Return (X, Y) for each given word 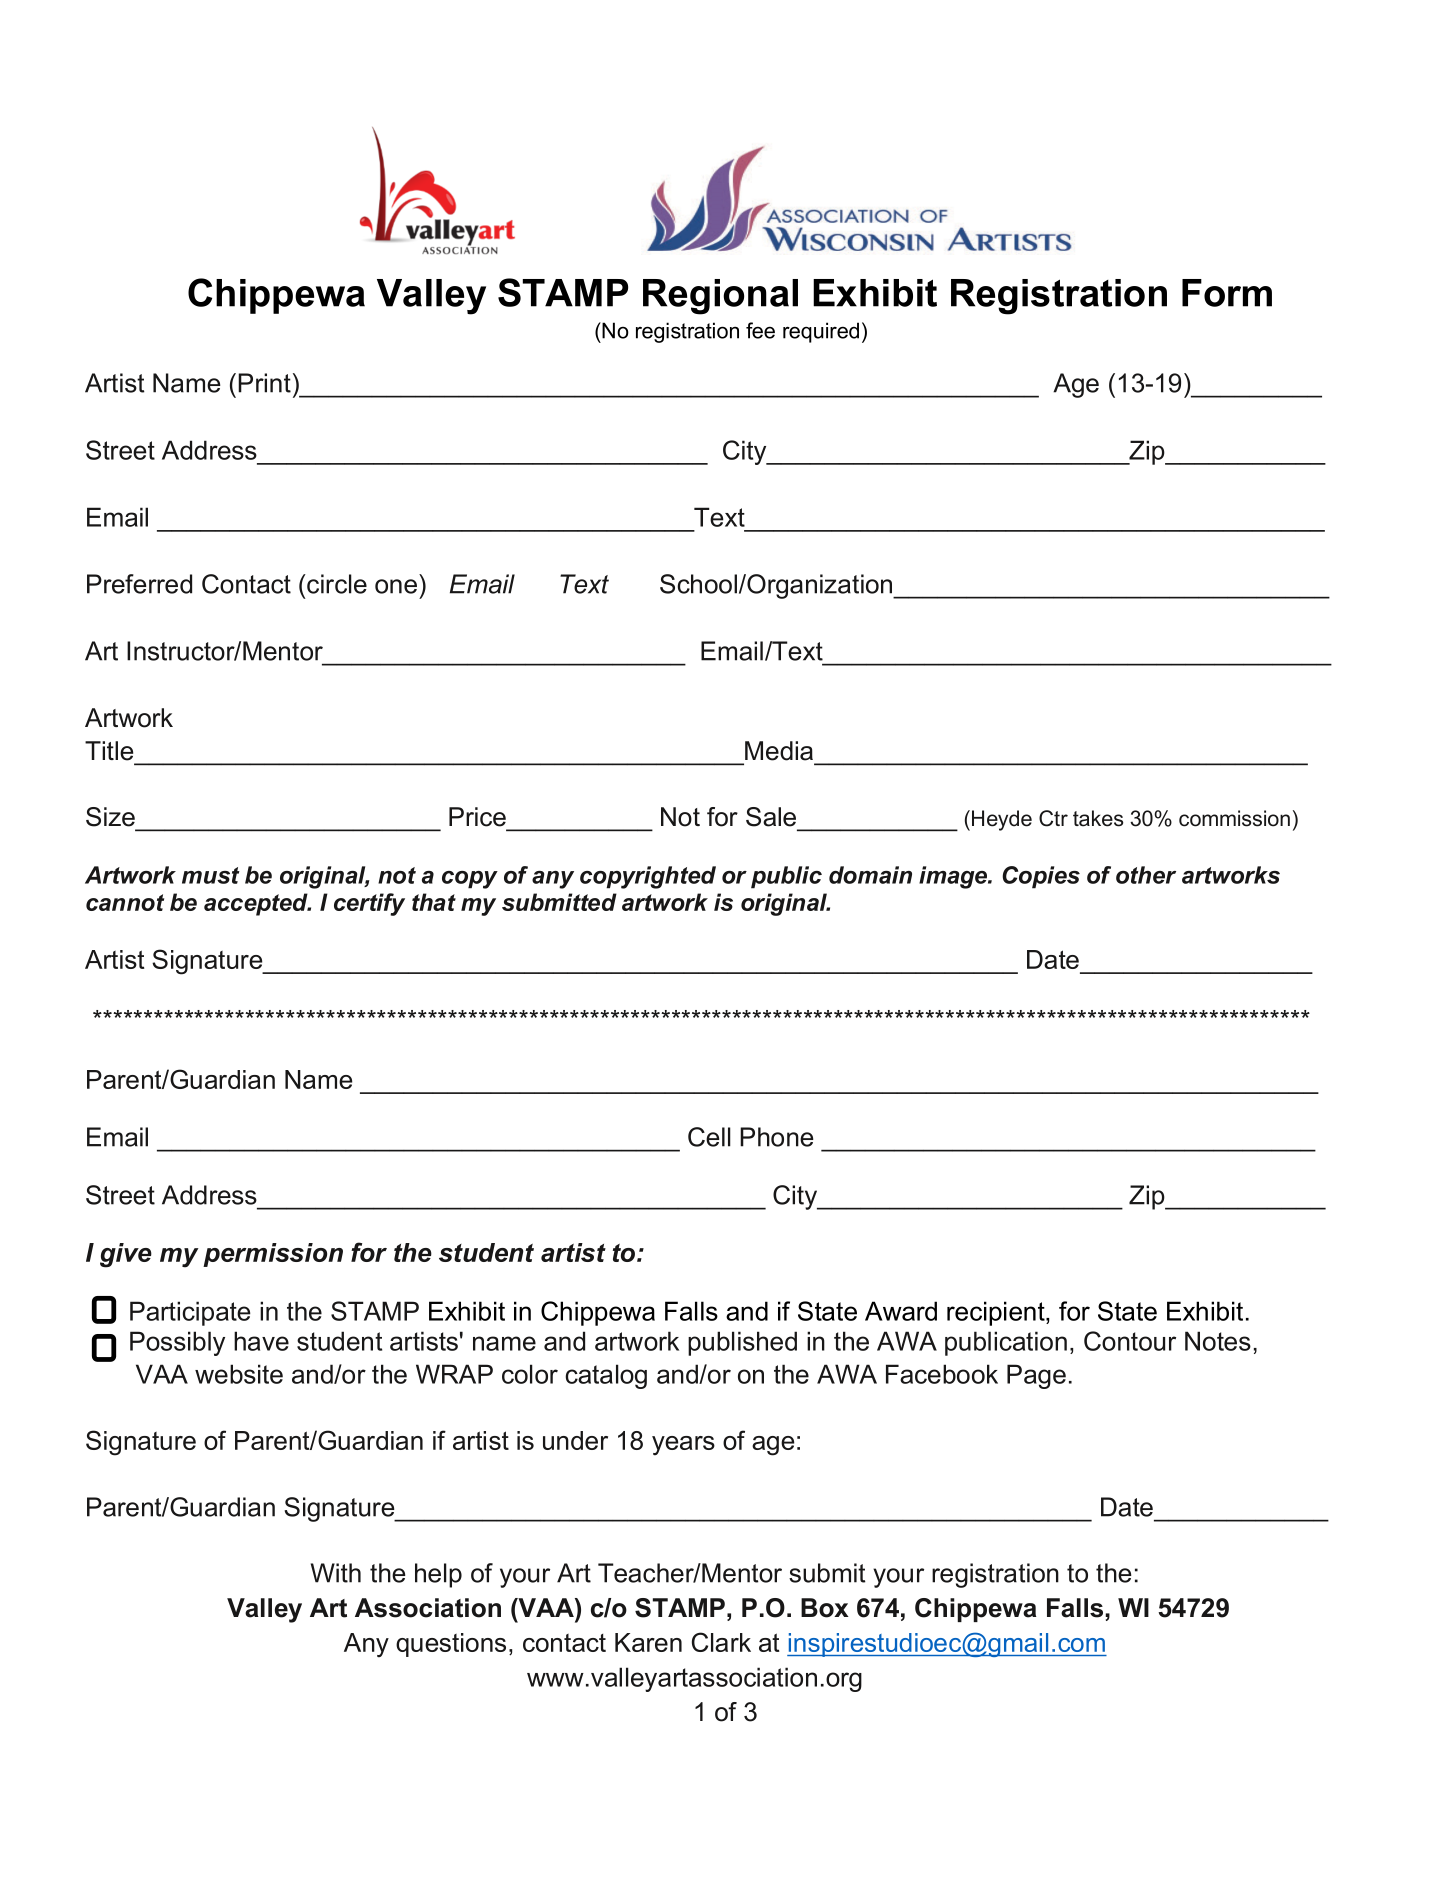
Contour (1130, 1341)
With (336, 1573)
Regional (720, 297)
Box (825, 1608)
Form (1227, 293)
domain (870, 875)
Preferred (139, 584)
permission (273, 1255)
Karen (648, 1642)
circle (336, 584)
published (742, 1343)
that (434, 902)
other (1146, 875)
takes (1098, 818)
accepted (257, 904)
